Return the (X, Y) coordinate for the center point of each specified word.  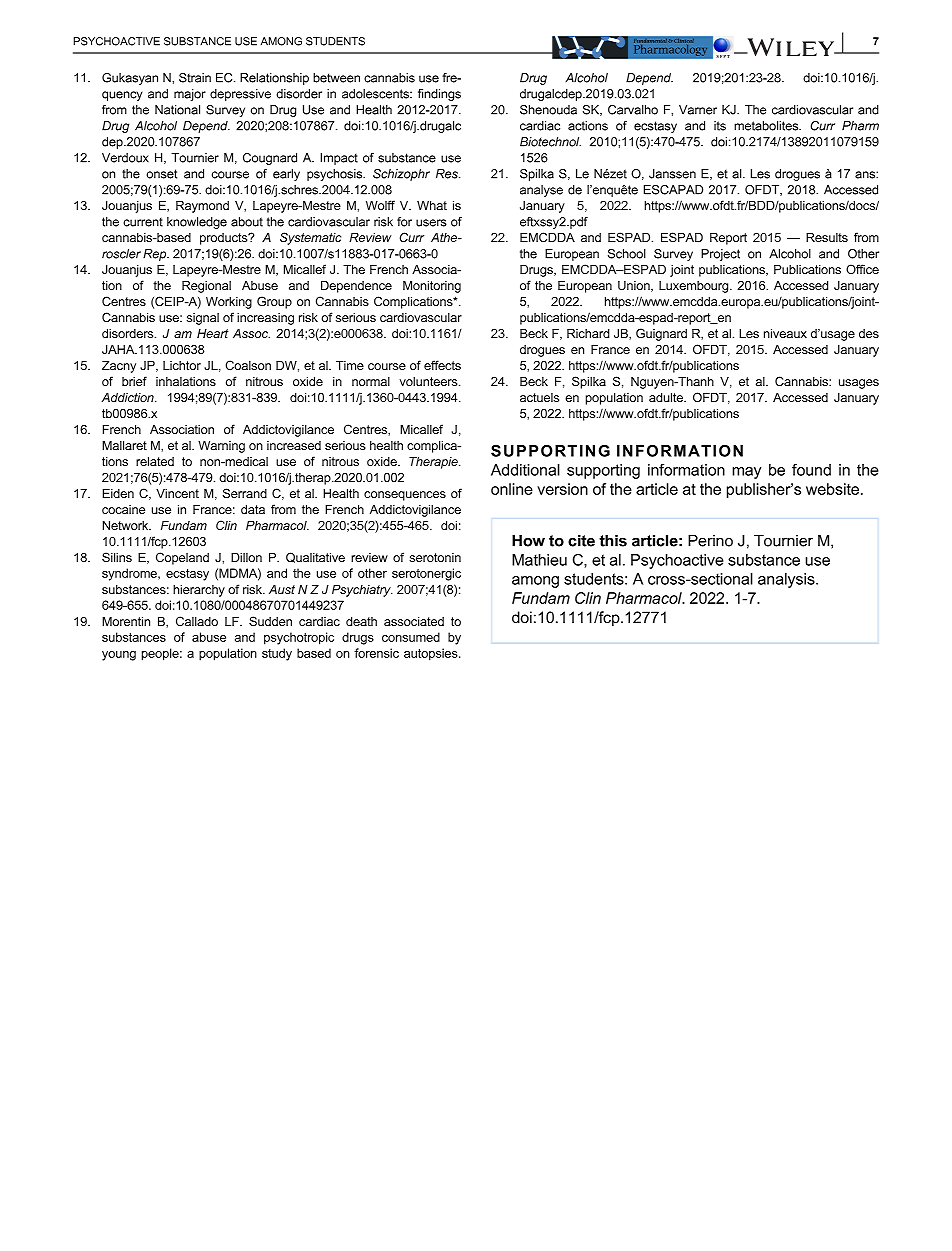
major (190, 95)
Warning (221, 447)
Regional (206, 287)
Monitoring (432, 287)
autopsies (432, 654)
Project (720, 255)
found (811, 470)
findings (439, 95)
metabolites (767, 126)
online (512, 489)
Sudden (270, 621)
